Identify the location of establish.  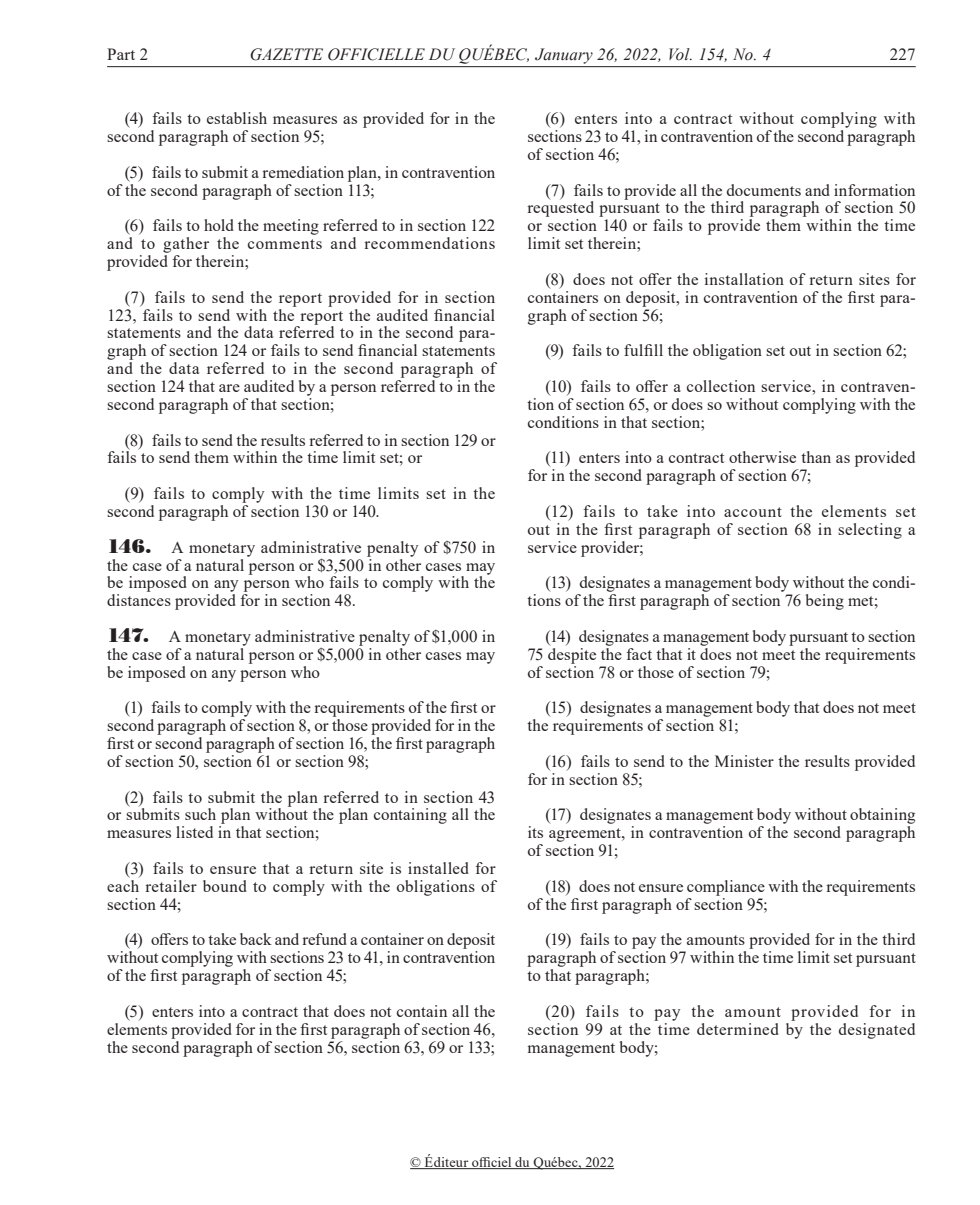
(237, 118).
